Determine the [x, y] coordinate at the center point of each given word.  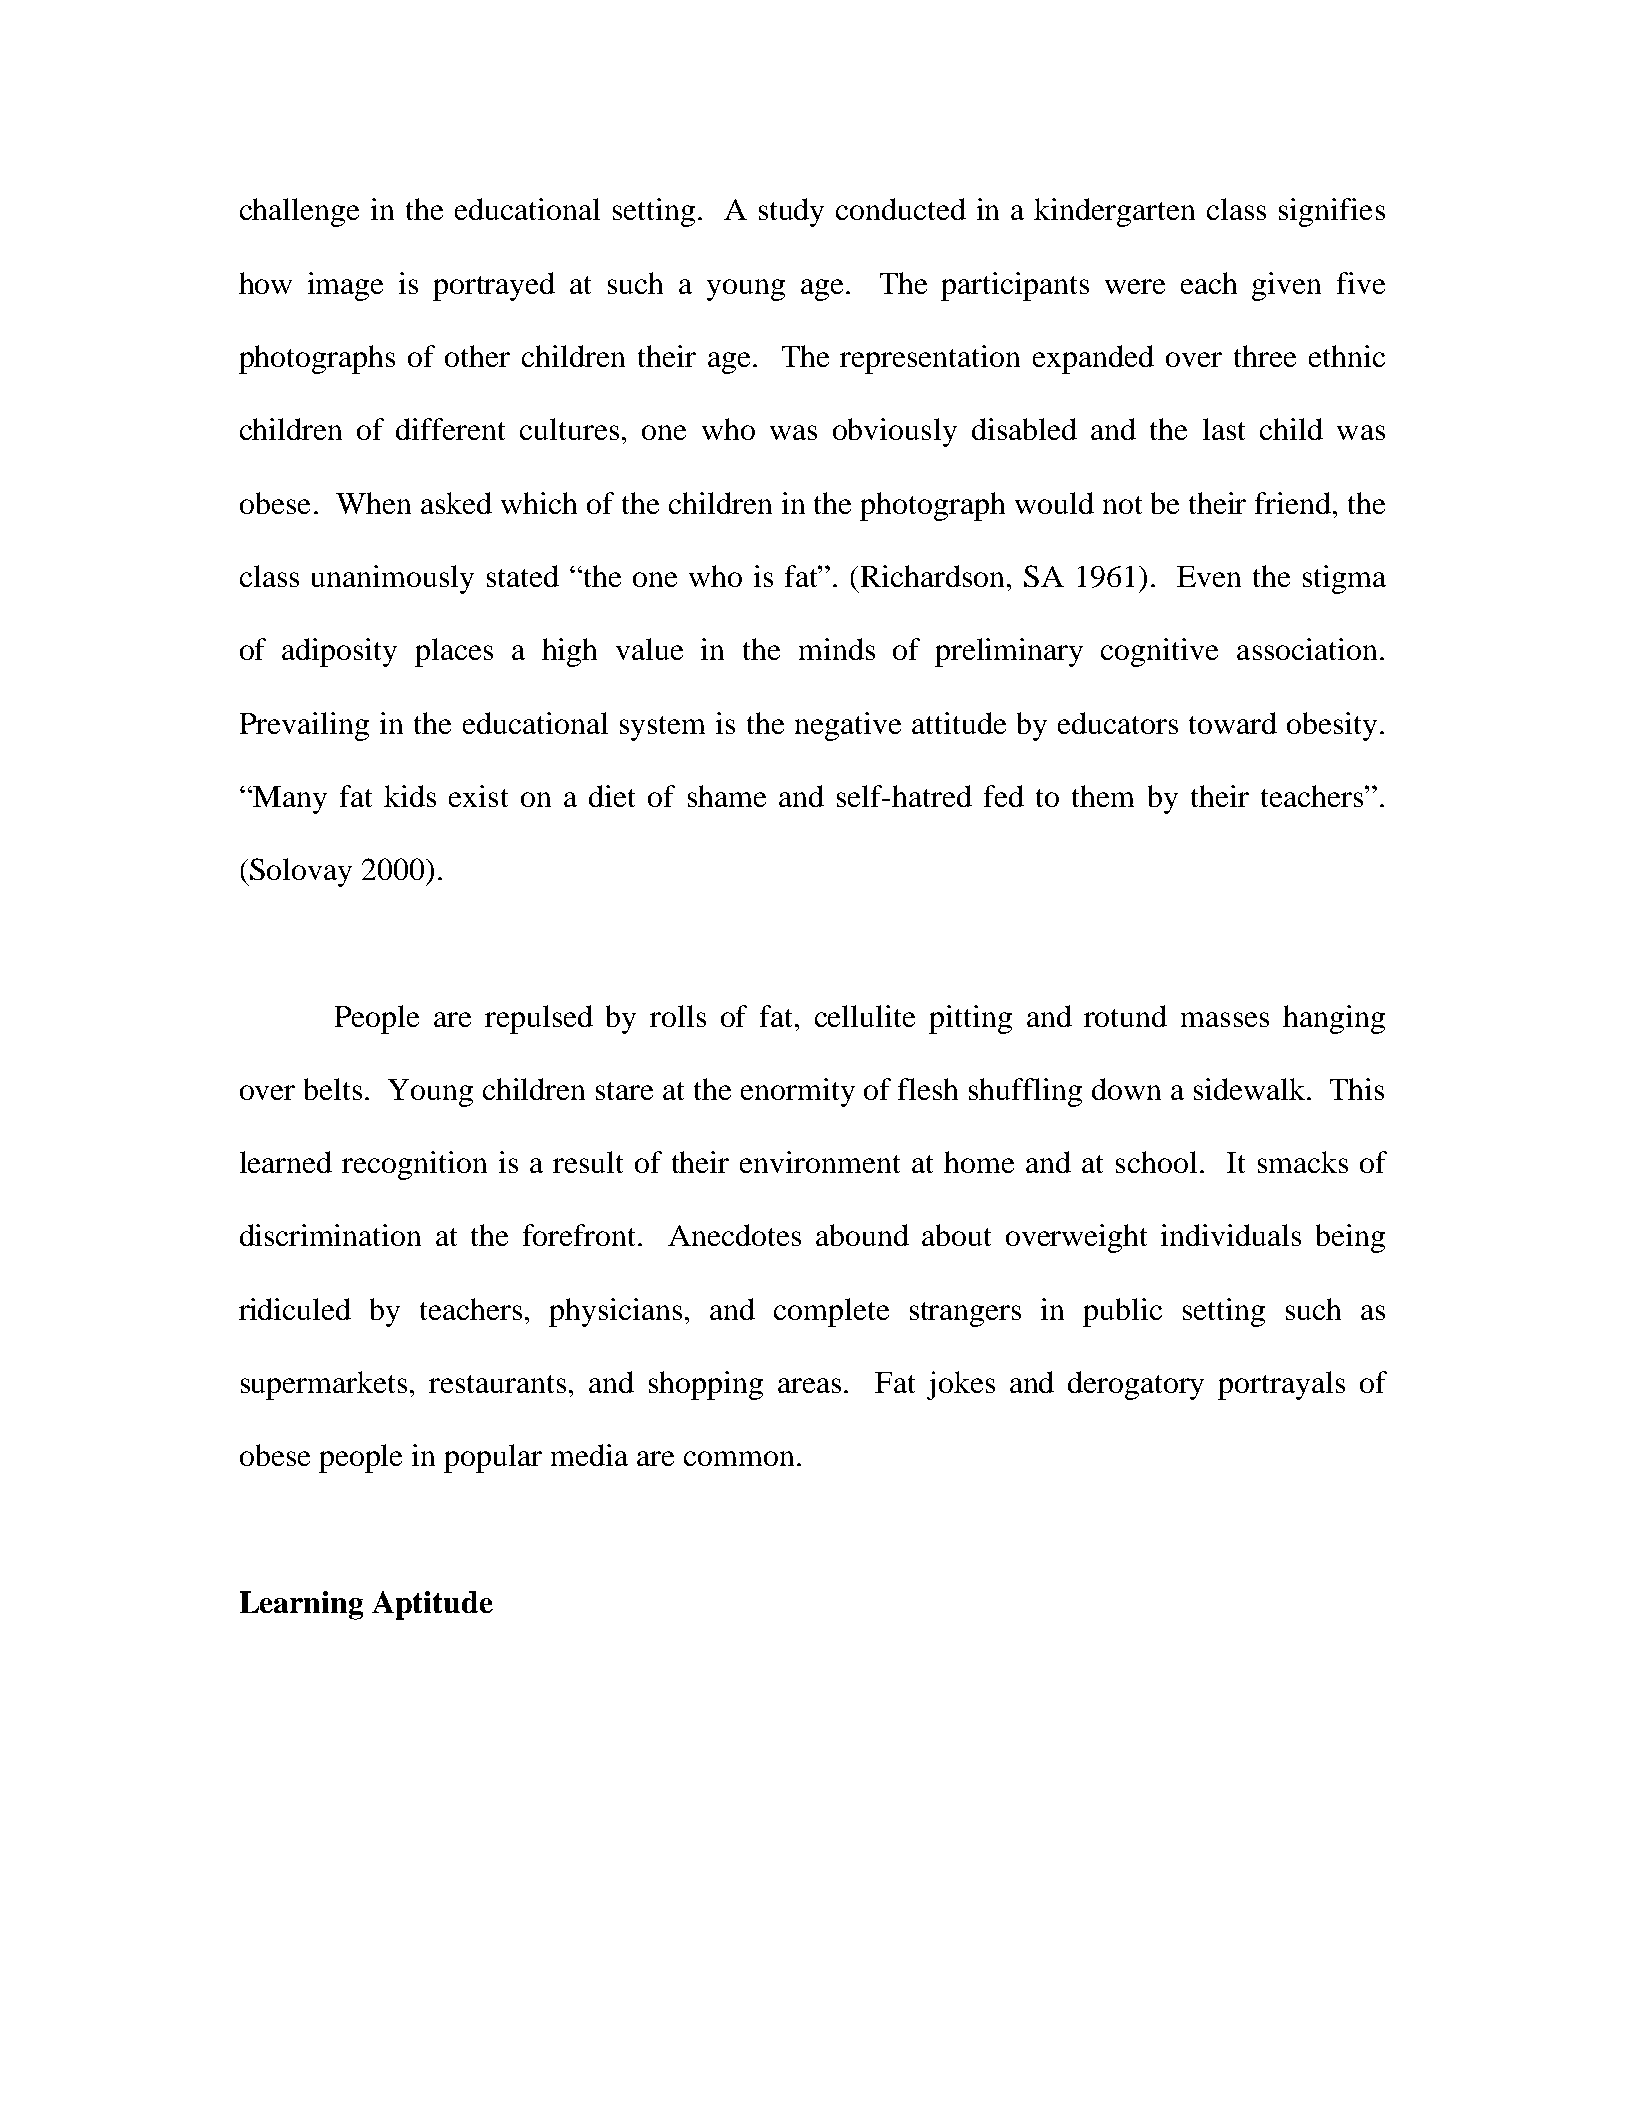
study [791, 212]
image [345, 286]
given [1286, 286]
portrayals [1281, 1385]
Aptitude [432, 1605]
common [739, 1458]
